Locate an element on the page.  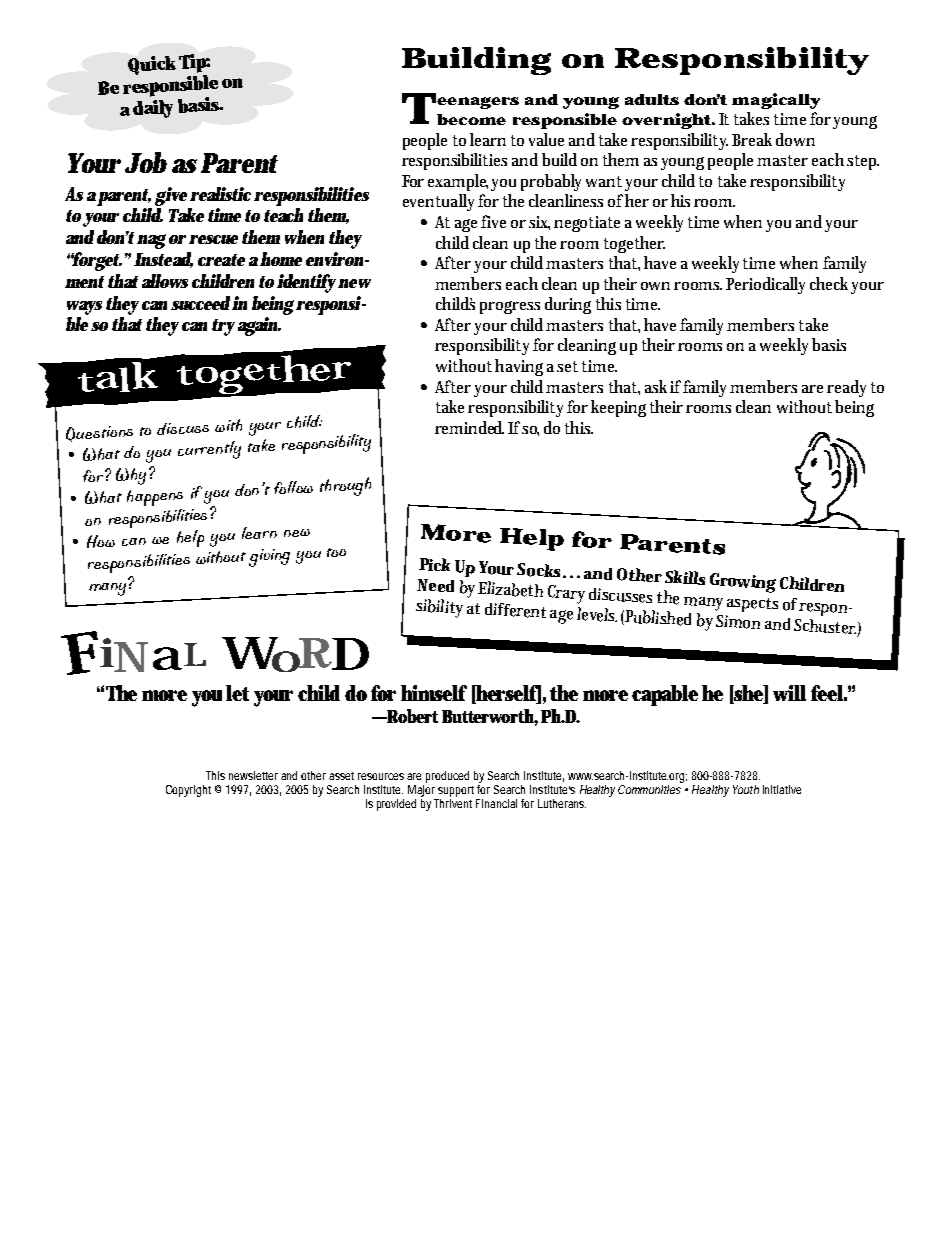
reminded is located at coordinates (469, 427).
